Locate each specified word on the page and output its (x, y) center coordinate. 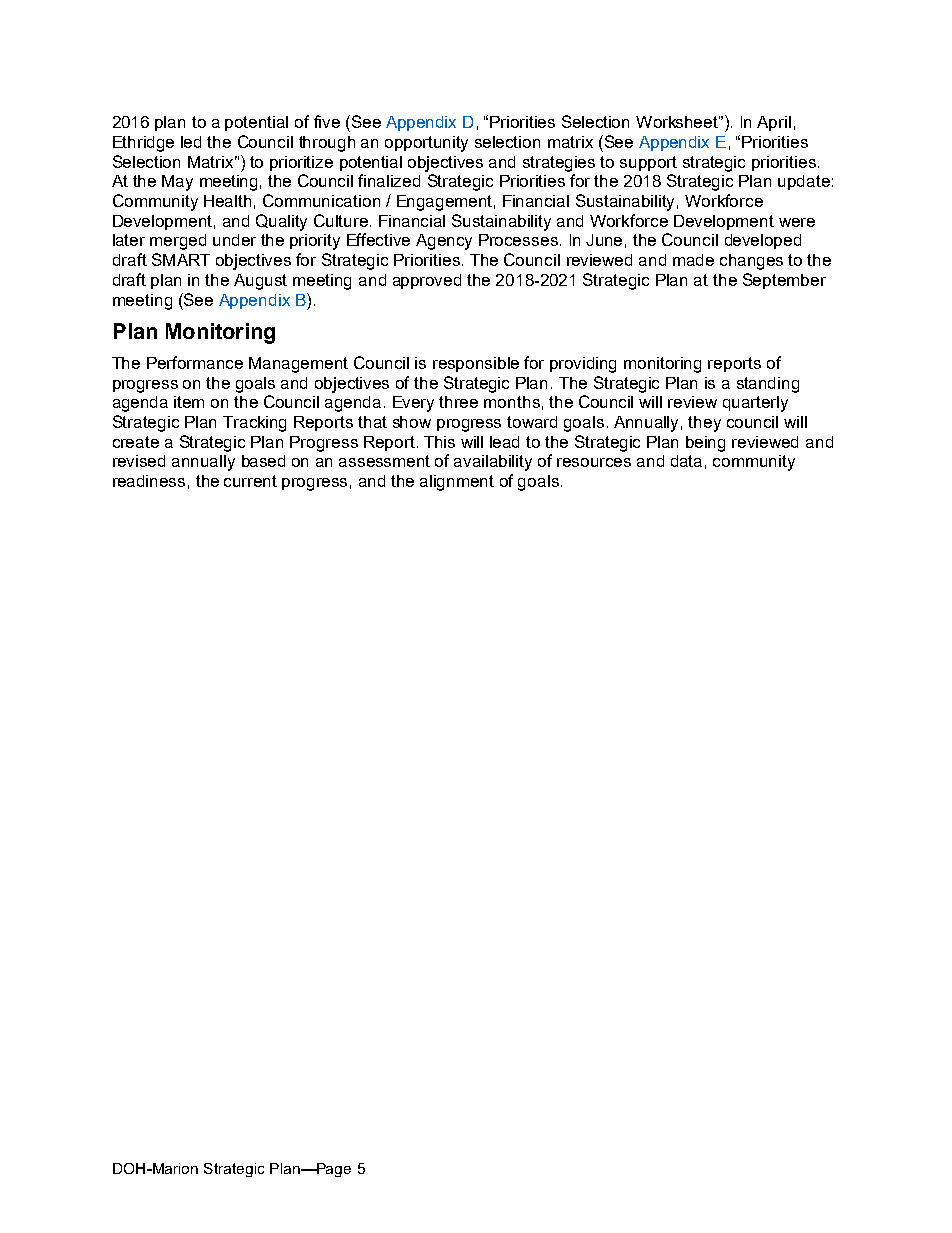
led (191, 142)
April (774, 123)
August (260, 282)
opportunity (426, 144)
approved (427, 281)
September (784, 281)
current (250, 481)
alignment (457, 483)
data (686, 461)
